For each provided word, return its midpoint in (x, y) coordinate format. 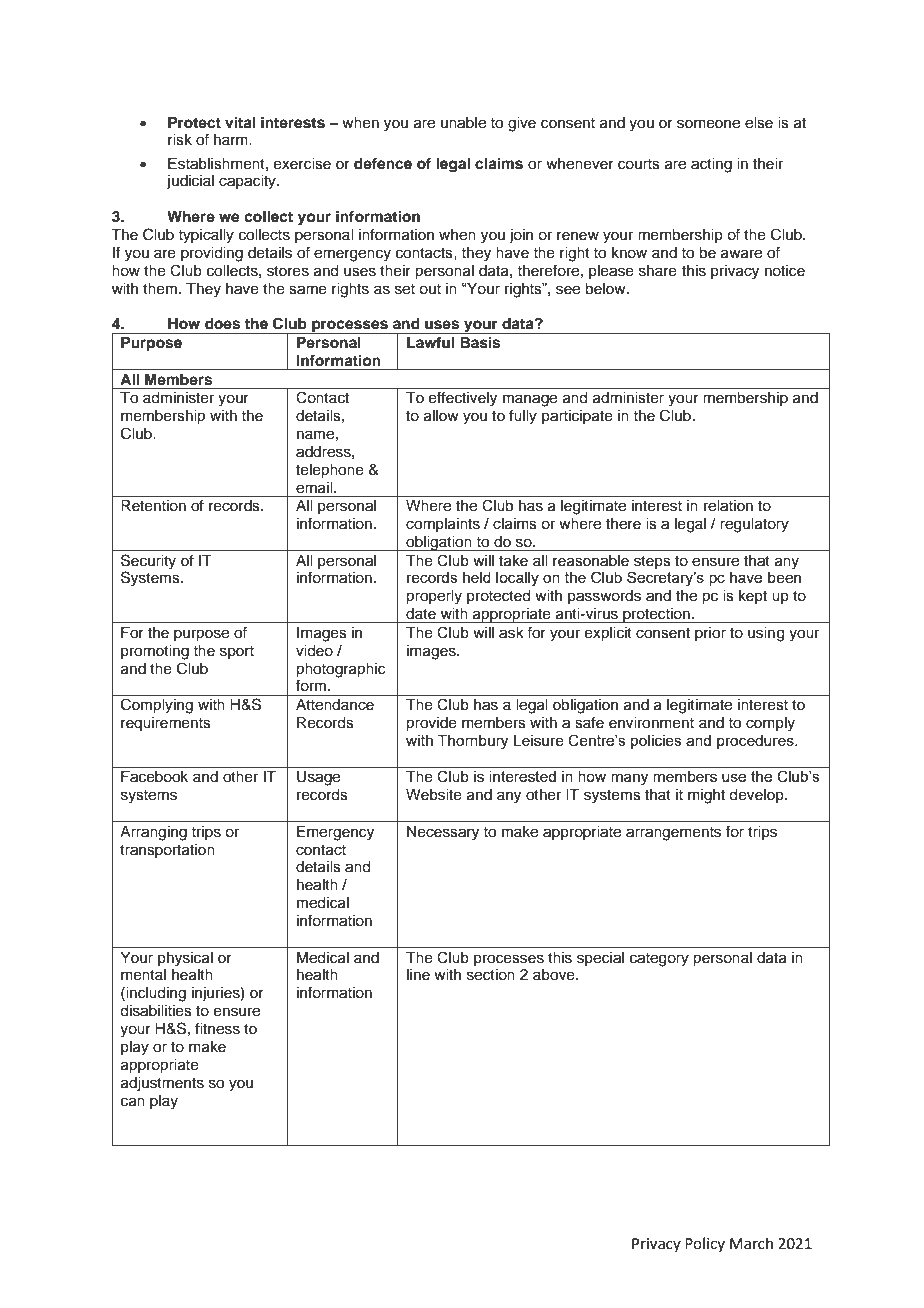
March (751, 1243)
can (133, 1102)
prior (710, 634)
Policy (705, 1244)
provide (431, 724)
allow (441, 416)
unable (463, 123)
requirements (166, 724)
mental (143, 975)
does (222, 324)
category (659, 960)
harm (232, 139)
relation (728, 506)
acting (711, 165)
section (491, 975)
